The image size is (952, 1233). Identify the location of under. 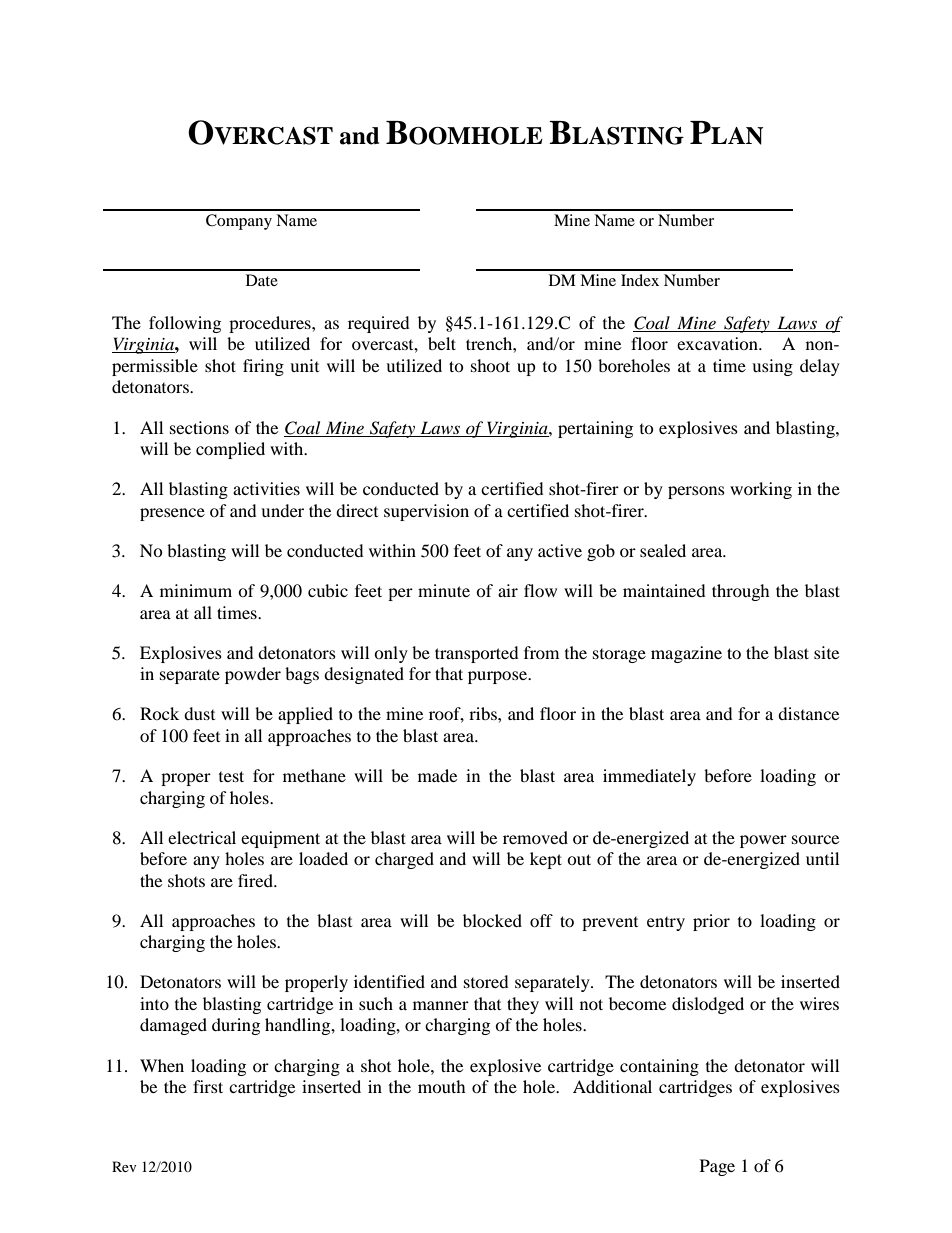
(282, 510).
